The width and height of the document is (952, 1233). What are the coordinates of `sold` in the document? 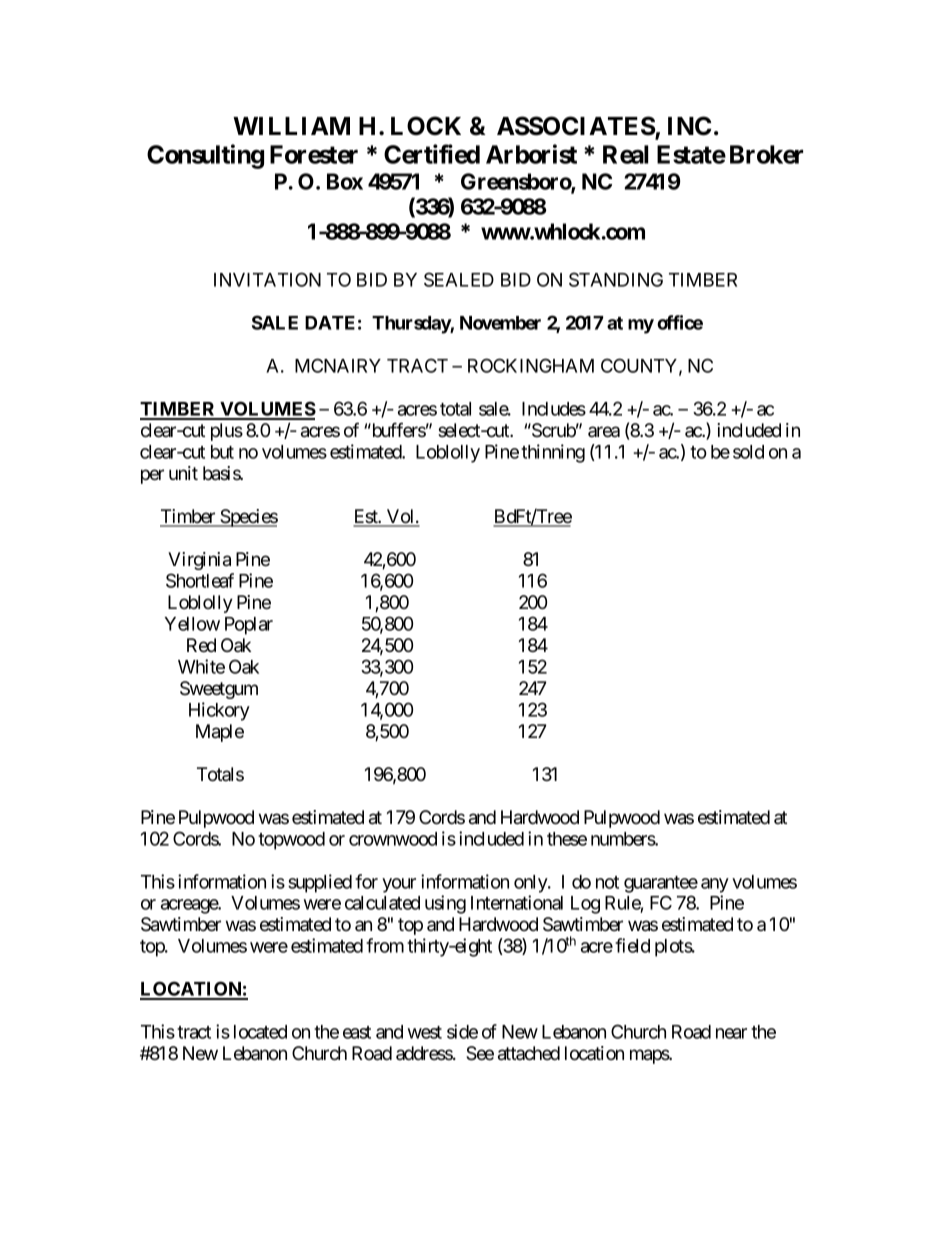 It's located at (748, 452).
